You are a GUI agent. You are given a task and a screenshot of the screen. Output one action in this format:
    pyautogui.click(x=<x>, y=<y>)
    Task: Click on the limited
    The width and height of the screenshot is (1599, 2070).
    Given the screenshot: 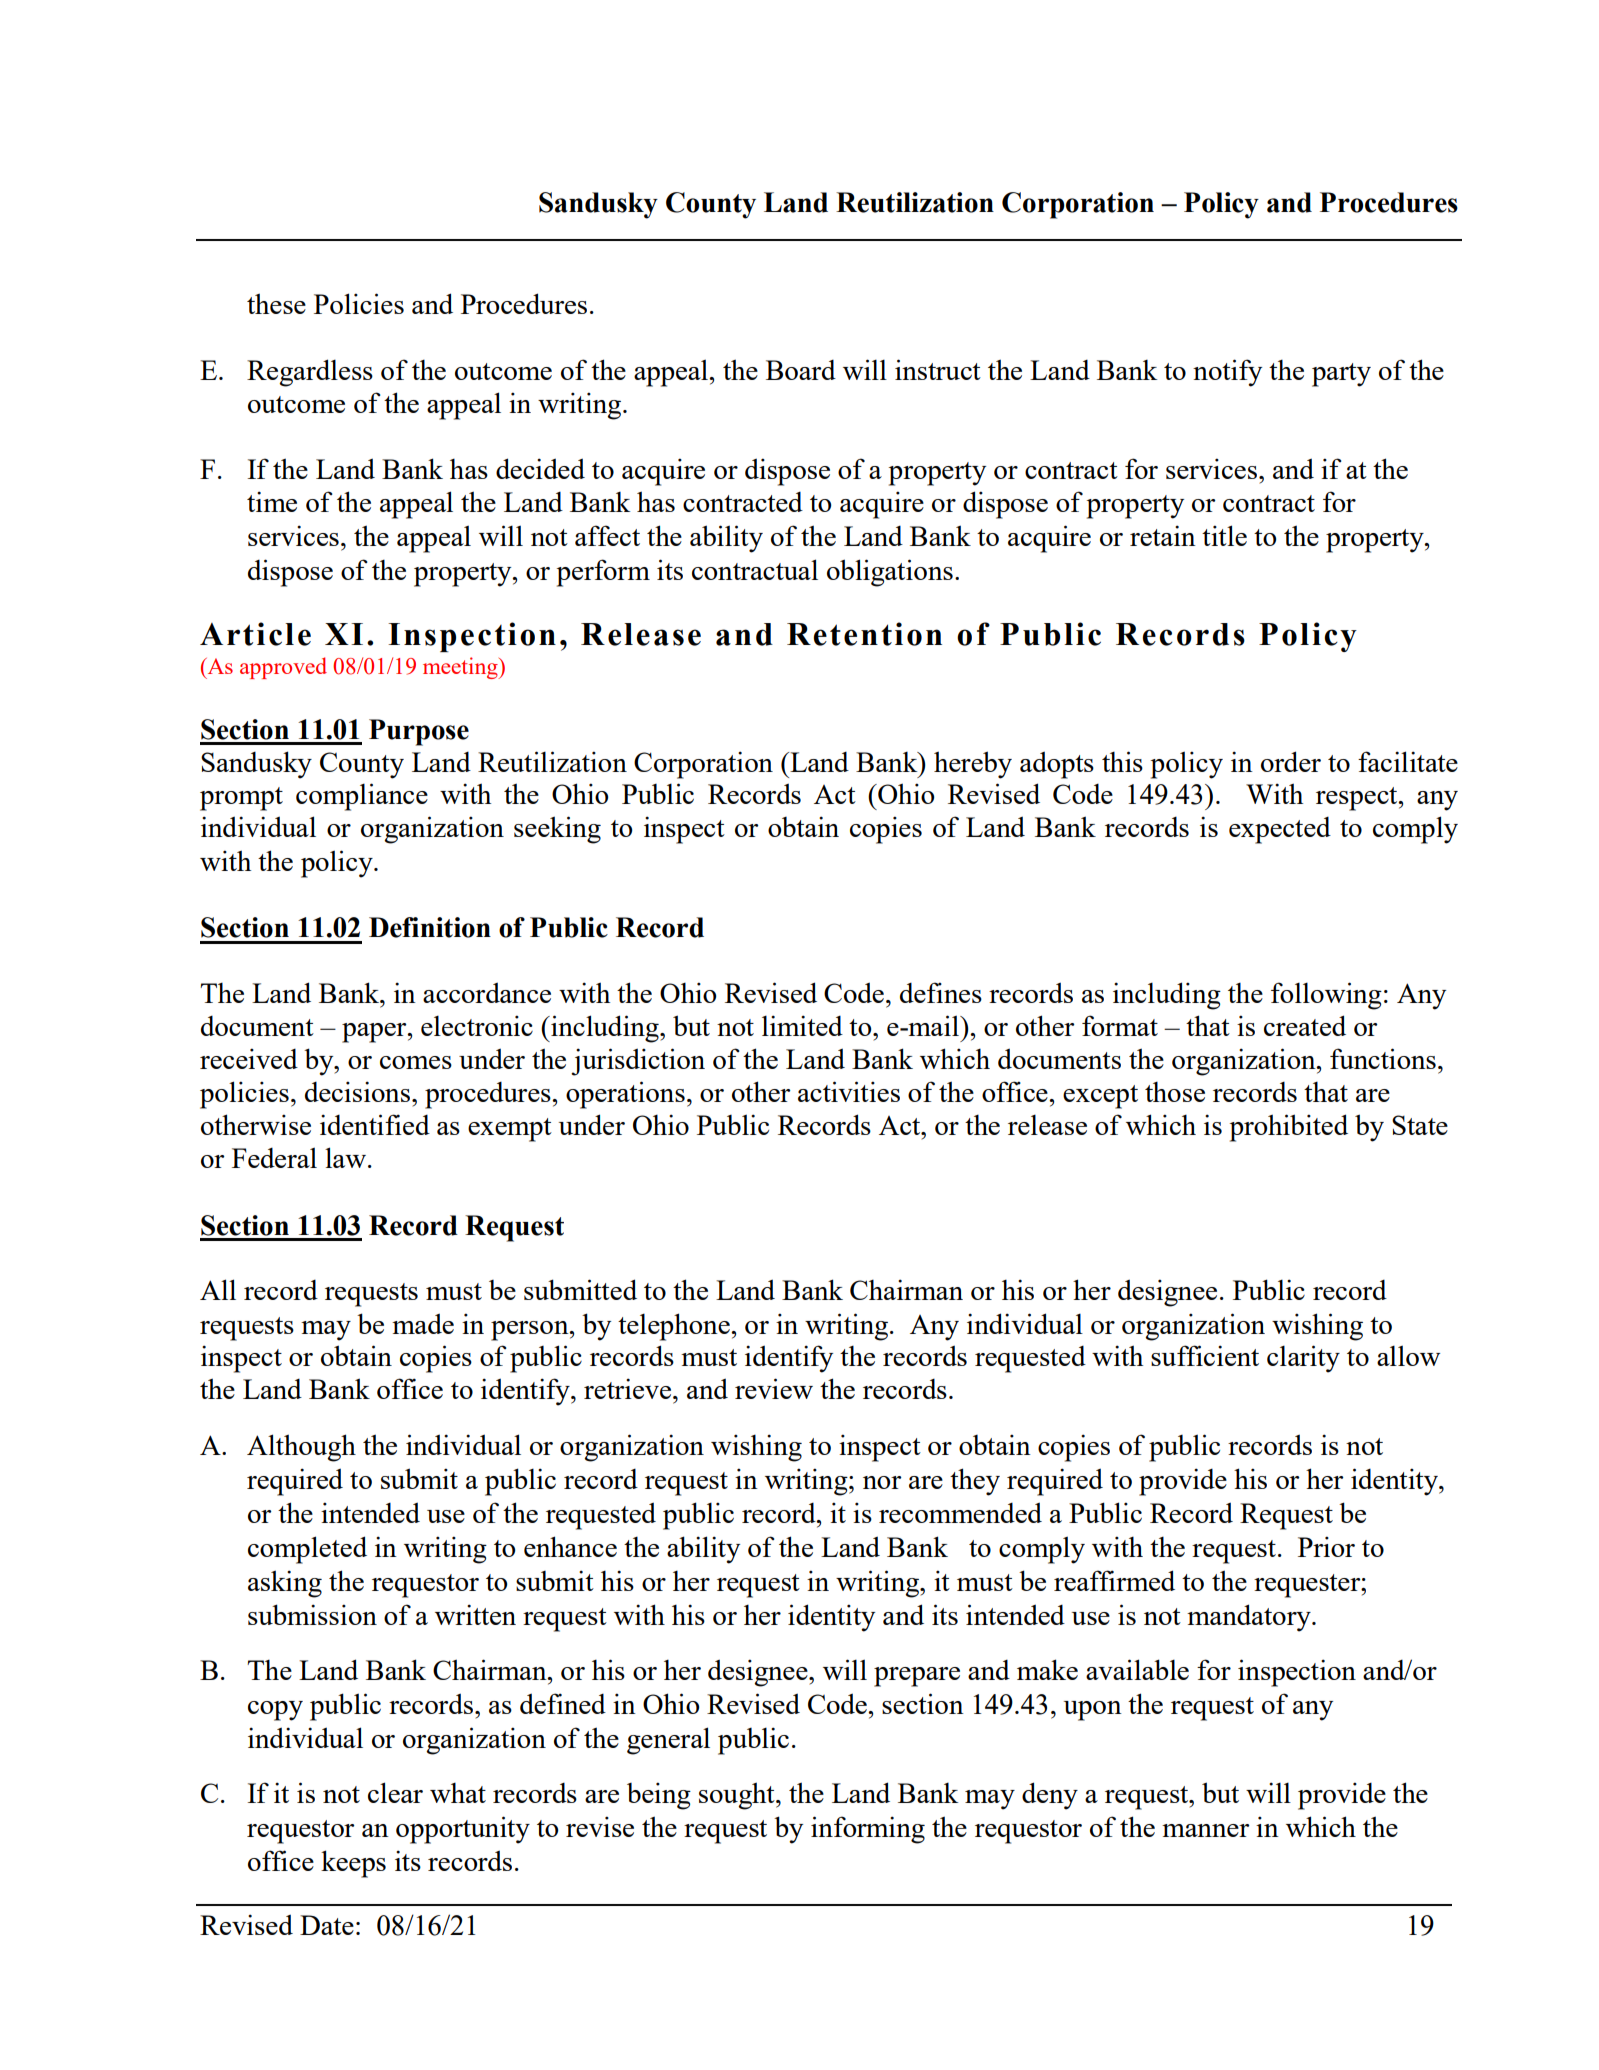 What is the action you would take?
    pyautogui.click(x=802, y=1025)
